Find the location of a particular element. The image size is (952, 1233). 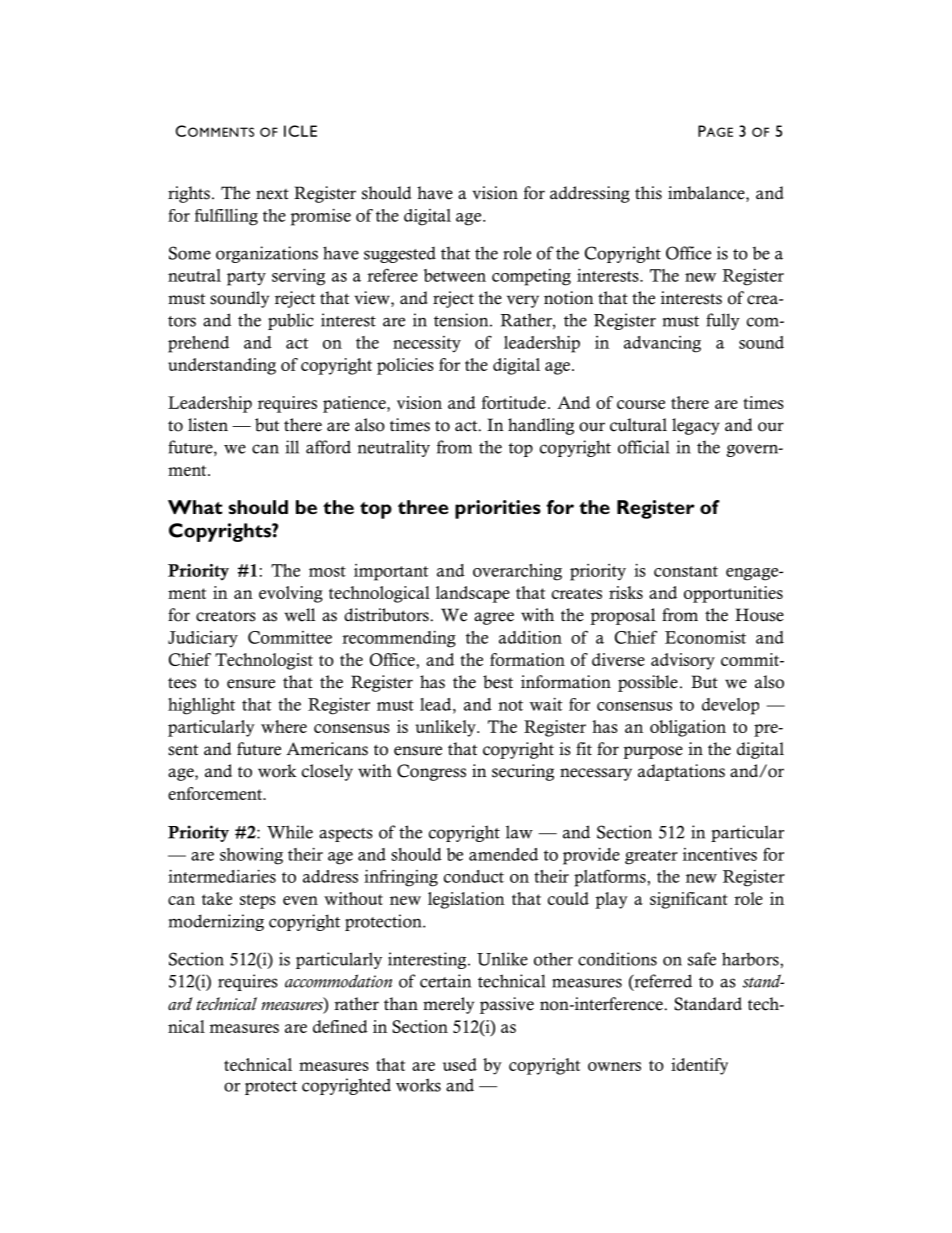

used is located at coordinates (460, 1064).
